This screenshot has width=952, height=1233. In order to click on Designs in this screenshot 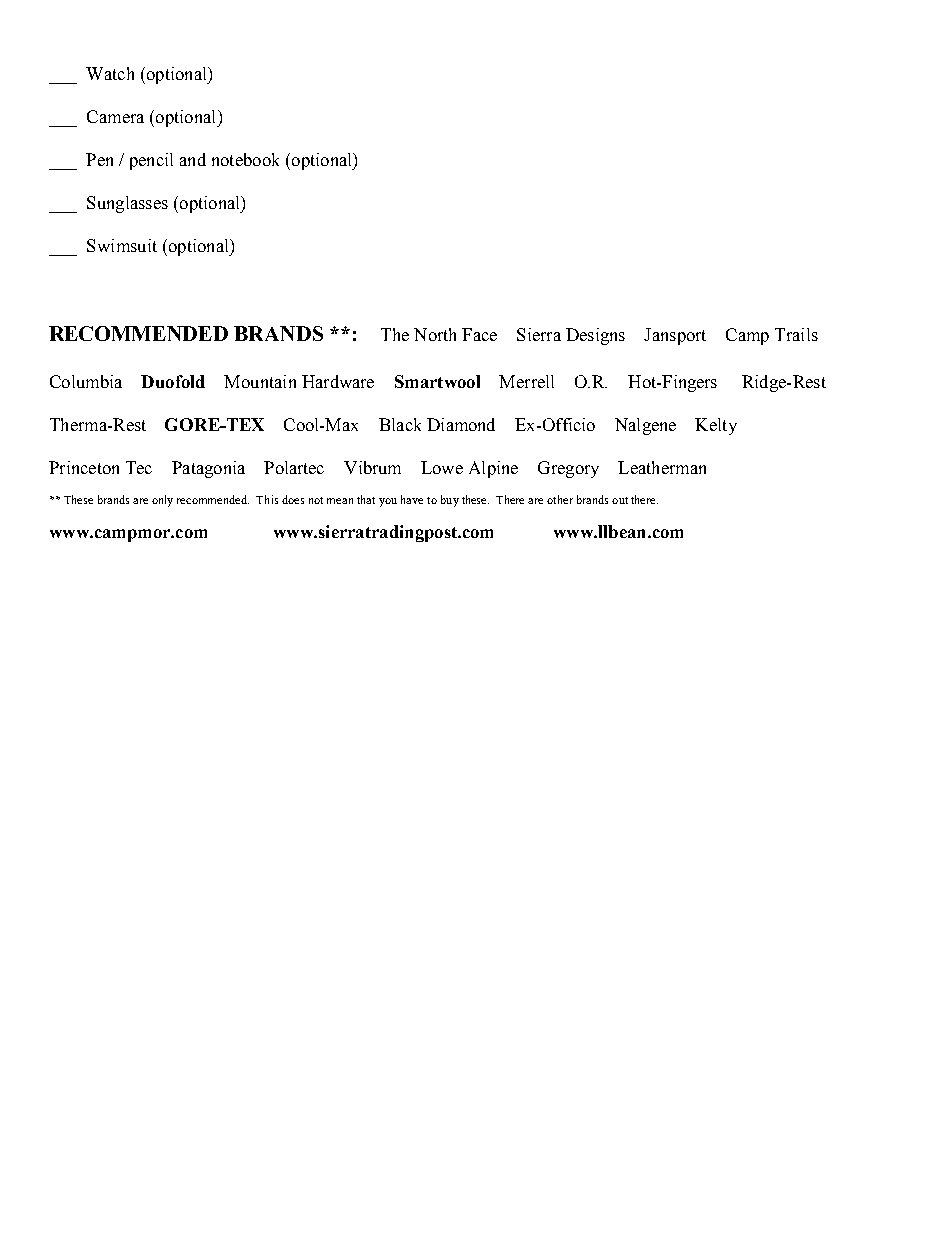, I will do `click(595, 336)`.
